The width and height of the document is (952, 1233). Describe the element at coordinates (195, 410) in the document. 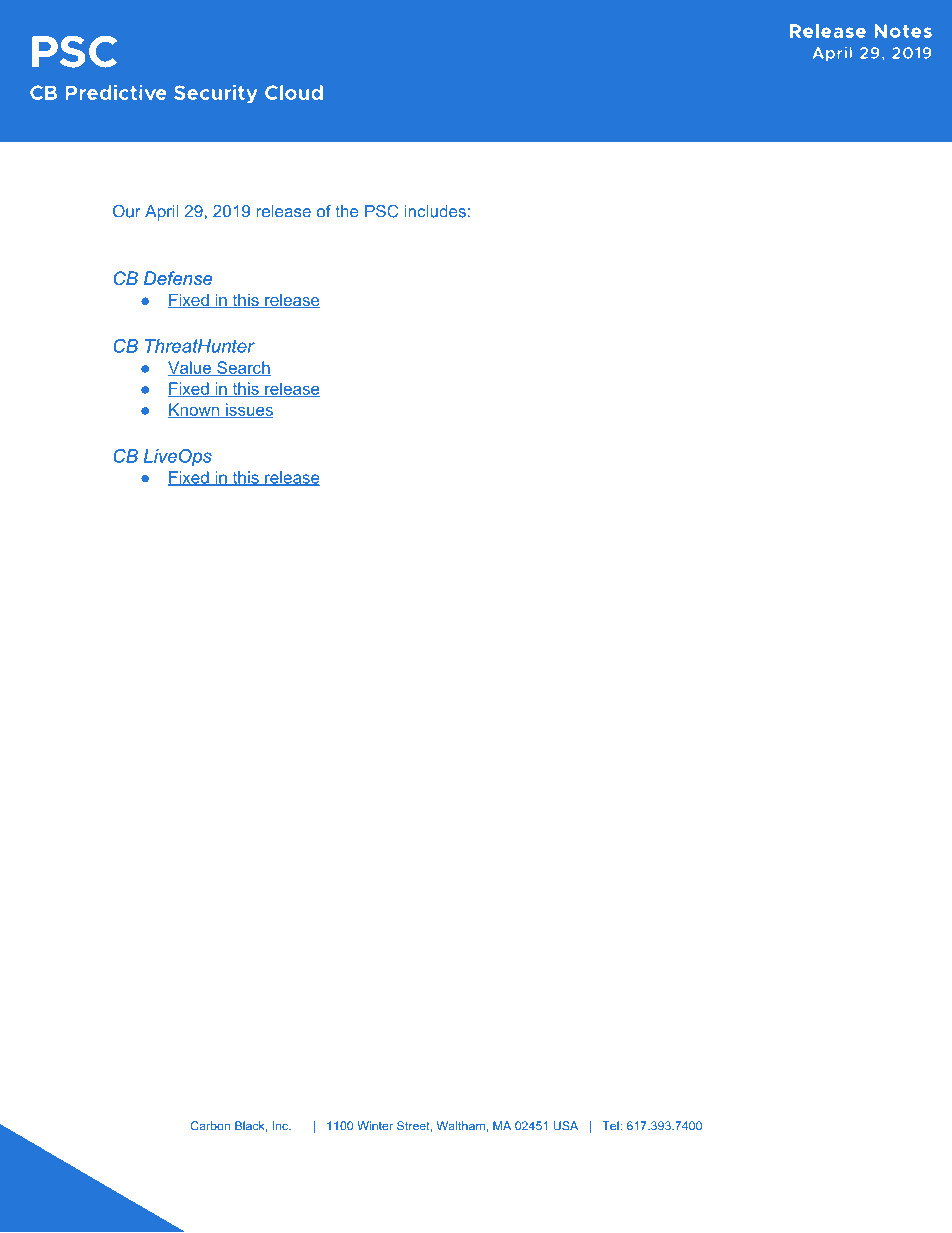

I see `Known` at that location.
